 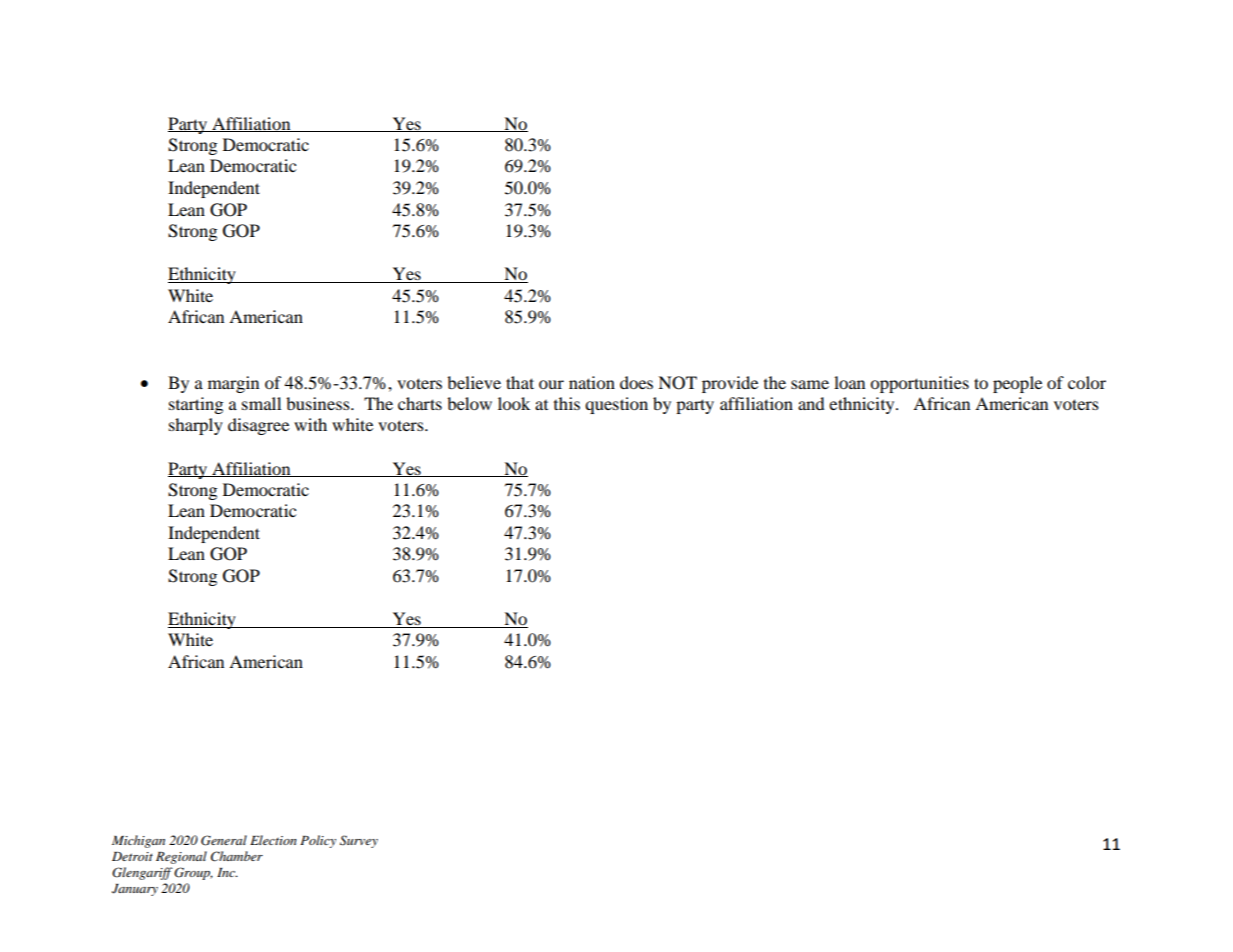 What do you see at coordinates (261, 403) in the document?
I see `small` at bounding box center [261, 403].
